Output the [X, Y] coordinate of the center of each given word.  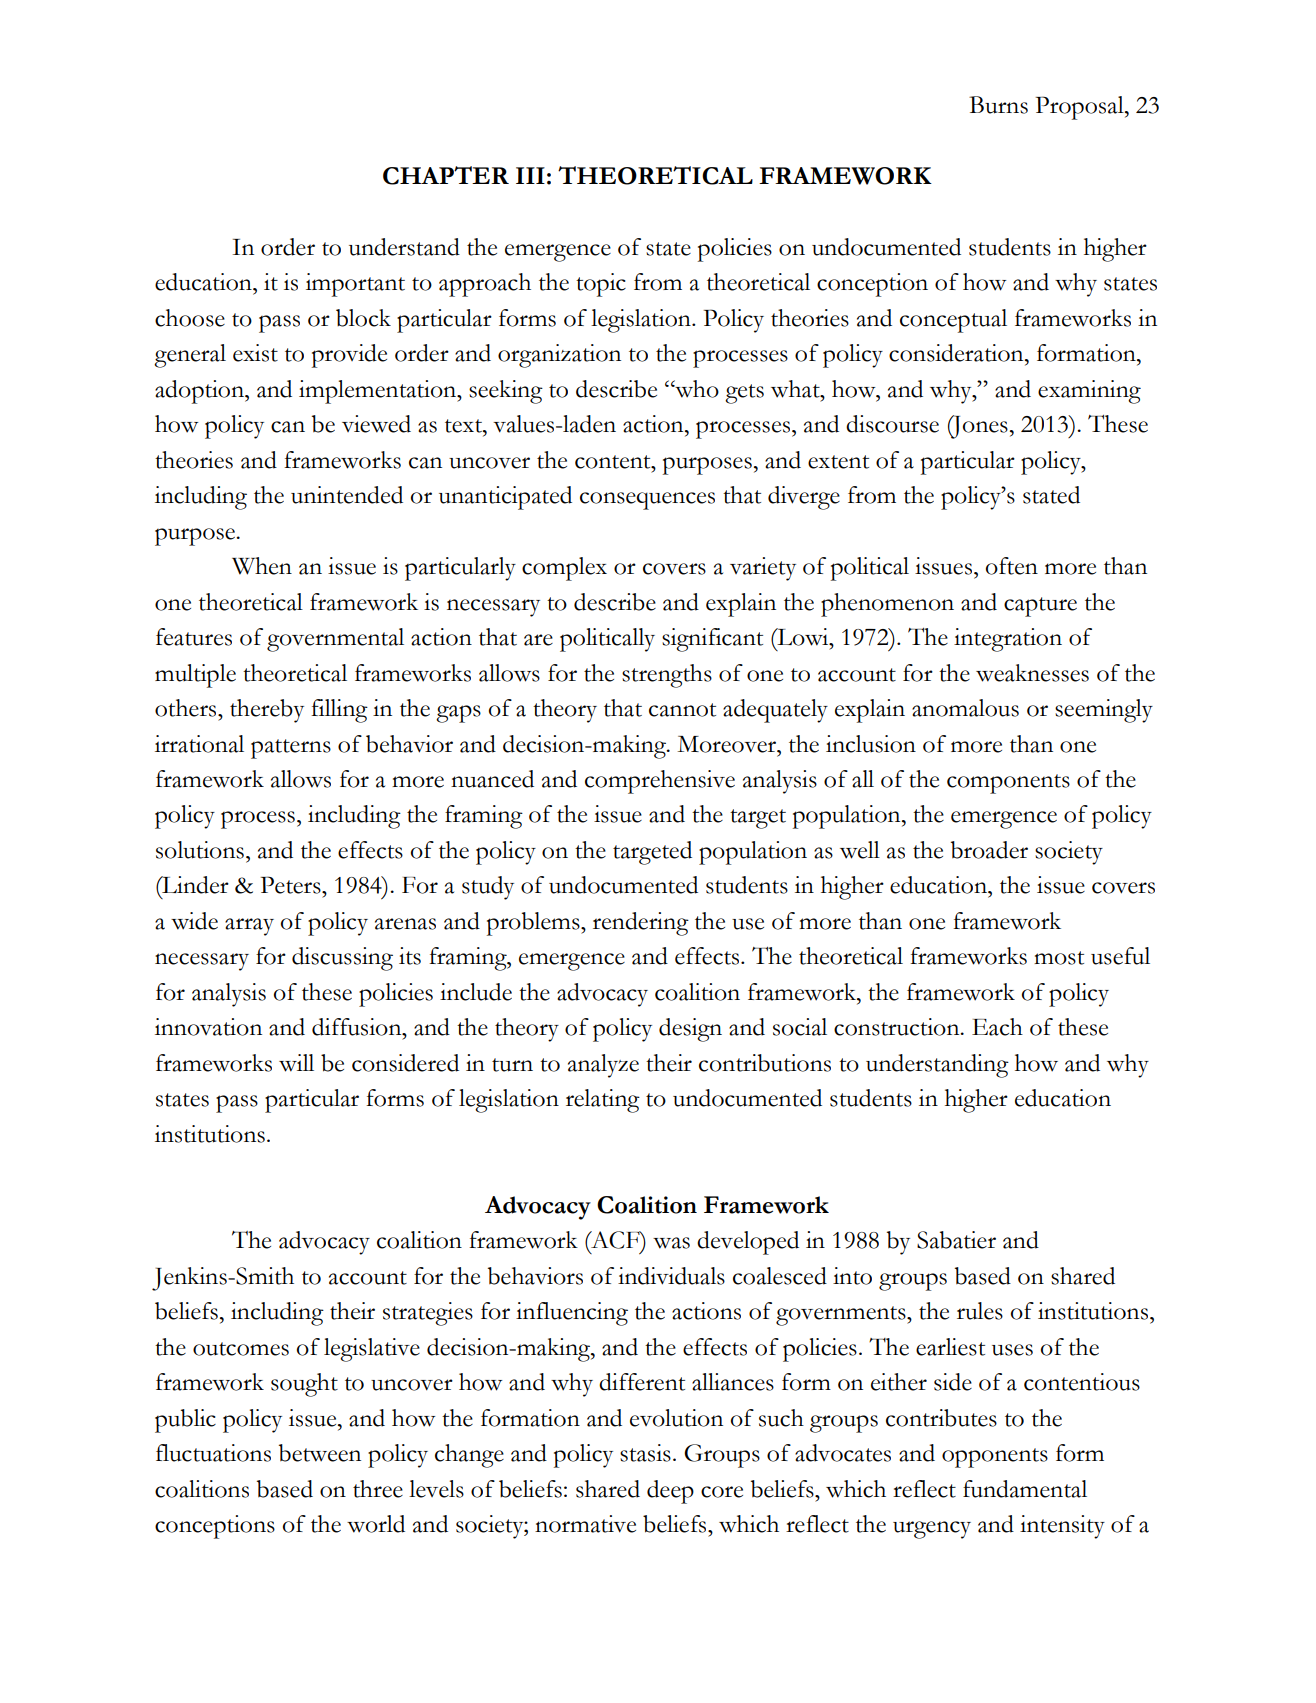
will [296, 1063]
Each [997, 1027]
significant [712, 640]
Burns [998, 105]
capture [1040, 607]
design [690, 1030]
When [262, 566]
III [530, 175]
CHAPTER [446, 175]
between [320, 1453]
